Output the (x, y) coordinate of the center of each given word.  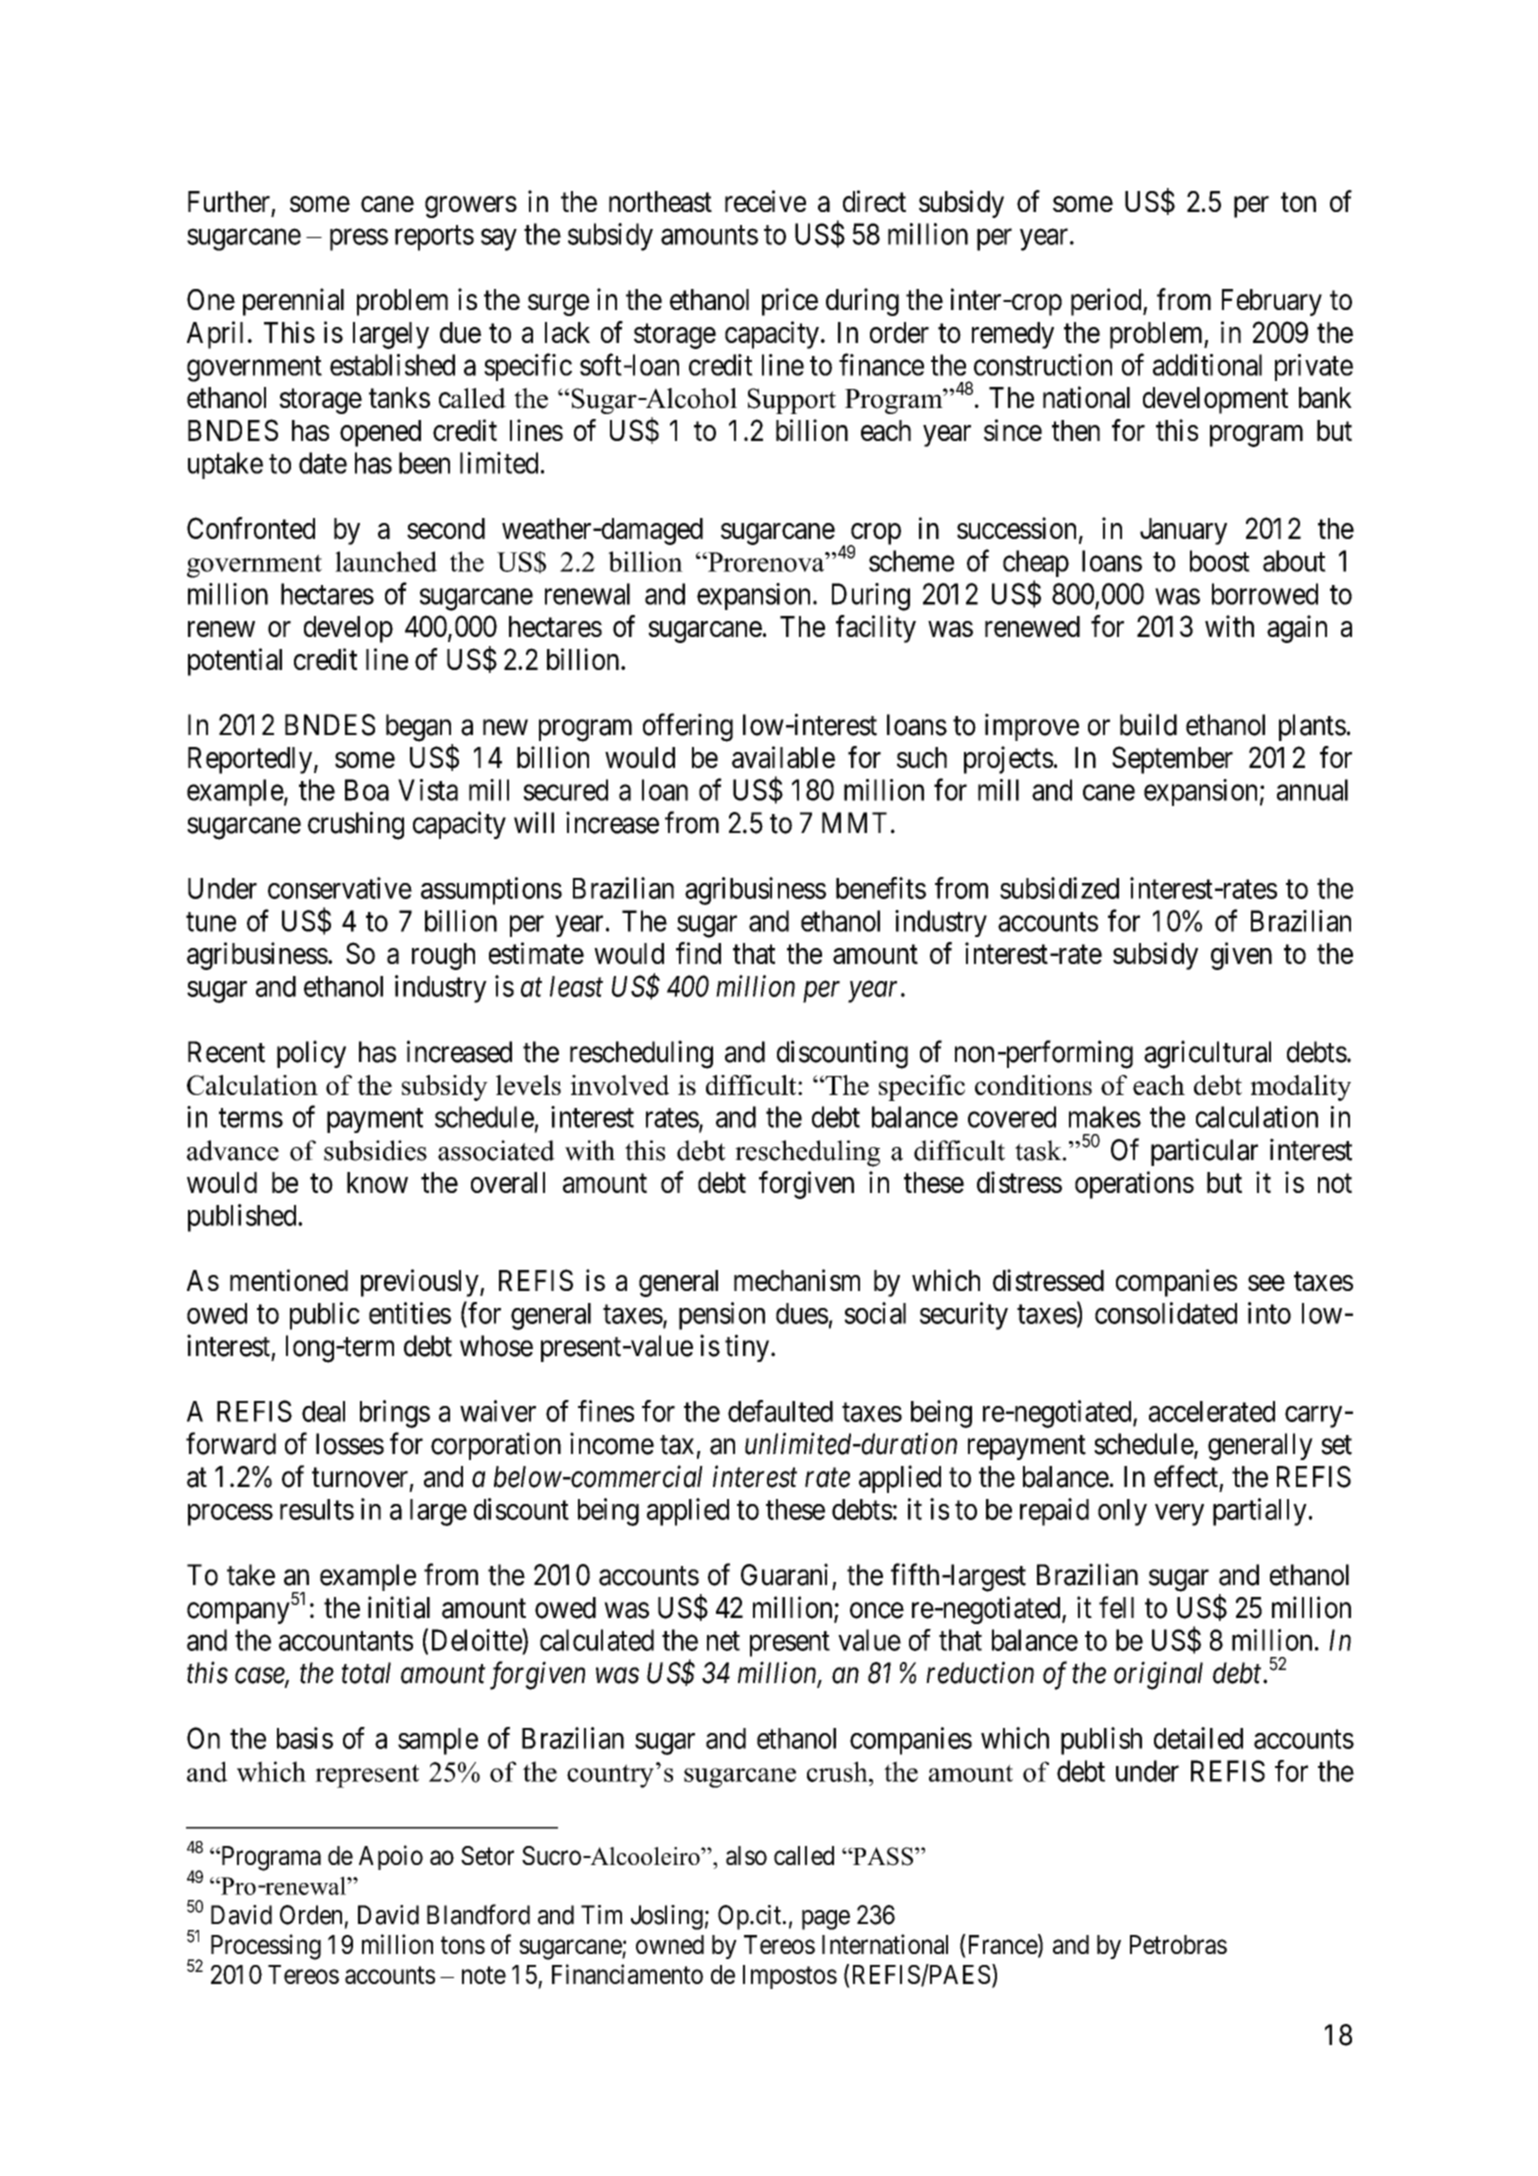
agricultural (1207, 1054)
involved (619, 1085)
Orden (311, 1915)
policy (311, 1054)
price (790, 302)
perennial (293, 302)
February (1272, 302)
